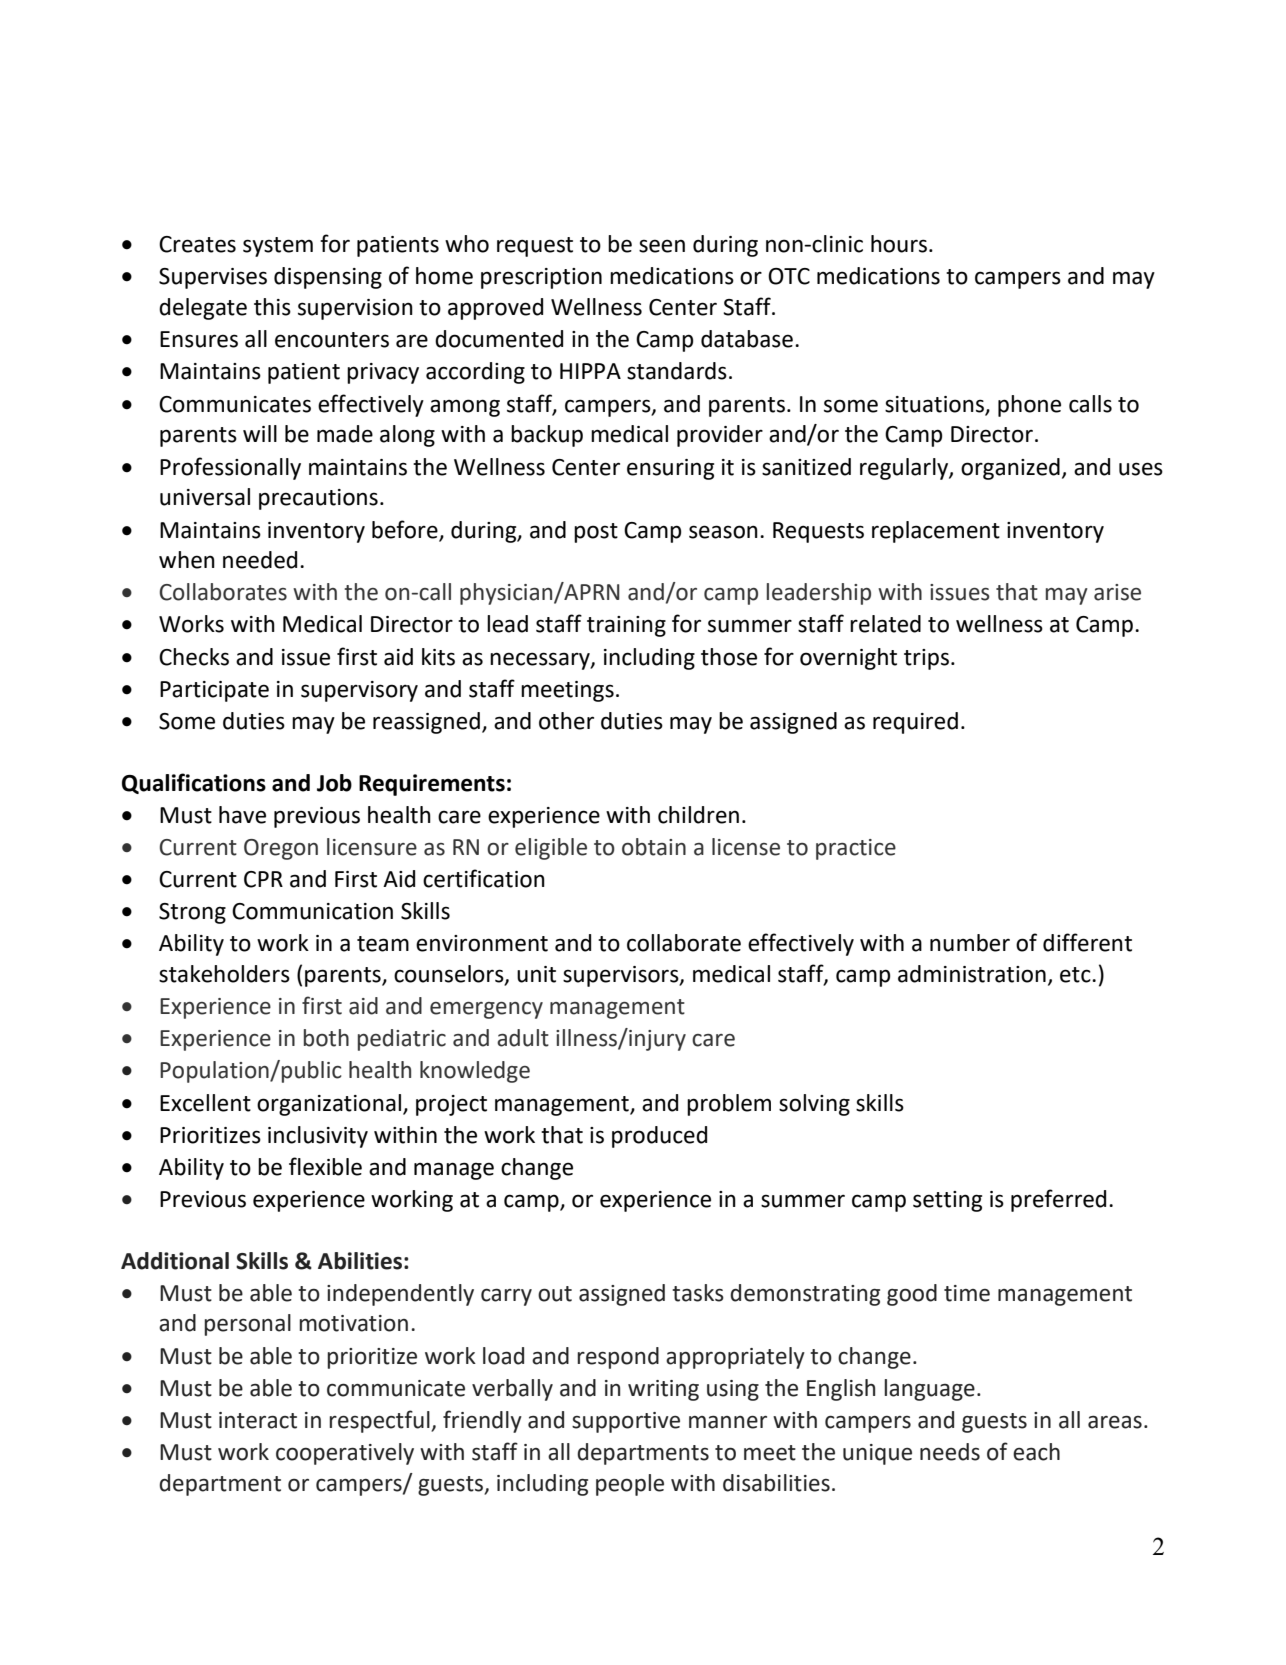 The image size is (1286, 1665). I want to click on number, so click(970, 943).
